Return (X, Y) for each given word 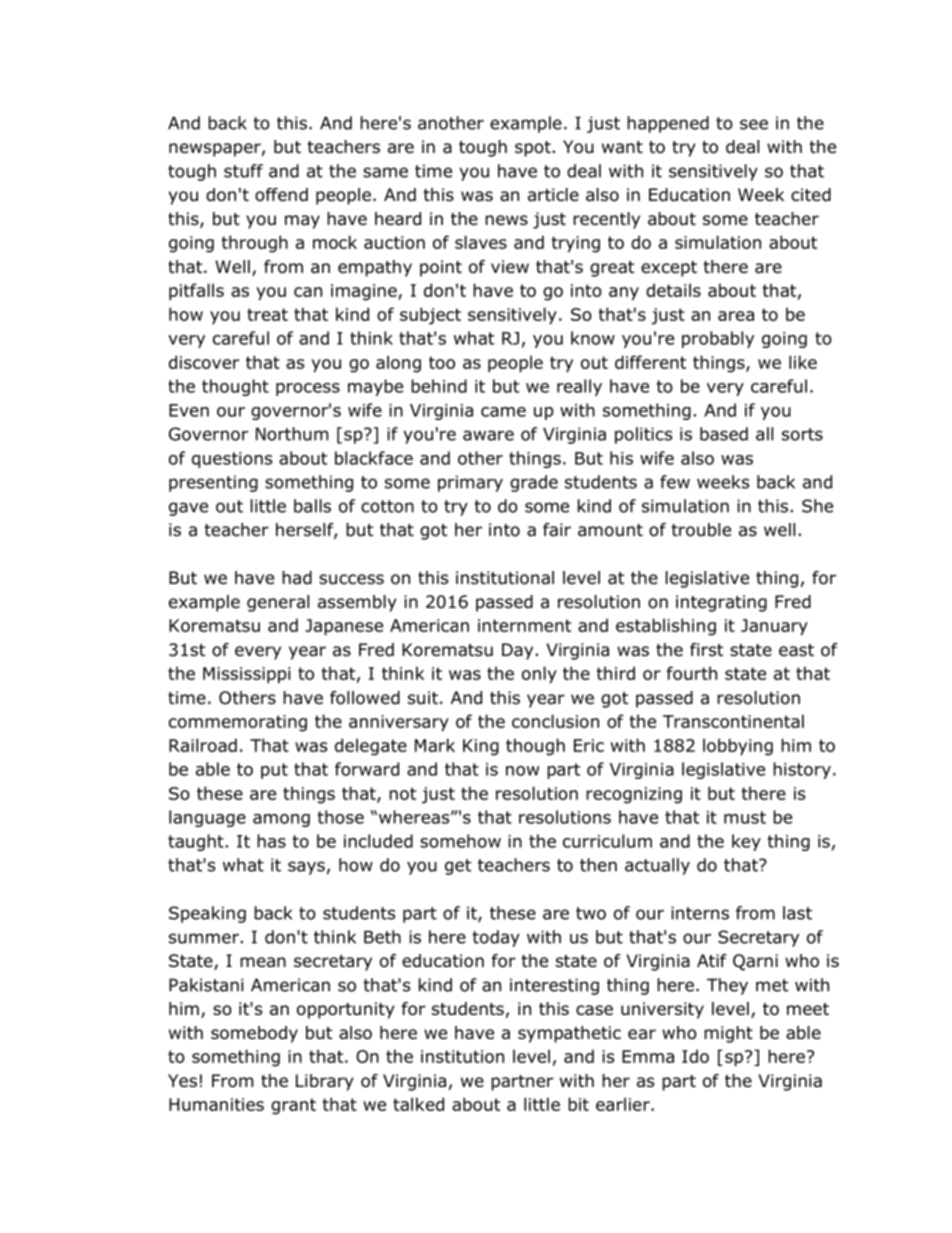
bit (578, 1104)
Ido (695, 1056)
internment (524, 625)
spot (533, 149)
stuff (243, 171)
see (754, 124)
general (278, 603)
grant (293, 1106)
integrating (721, 603)
